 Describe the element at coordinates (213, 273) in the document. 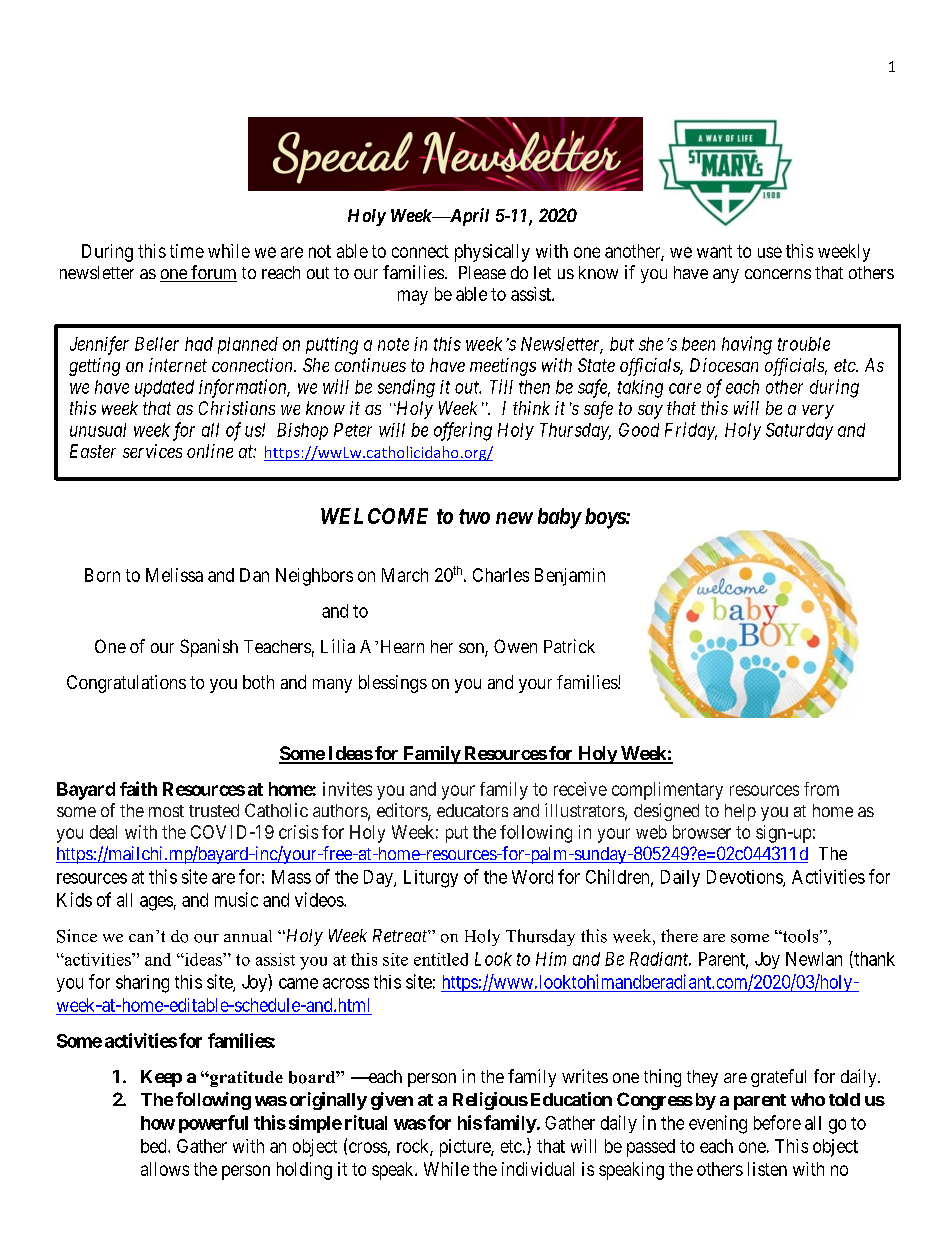

I see `forum` at that location.
